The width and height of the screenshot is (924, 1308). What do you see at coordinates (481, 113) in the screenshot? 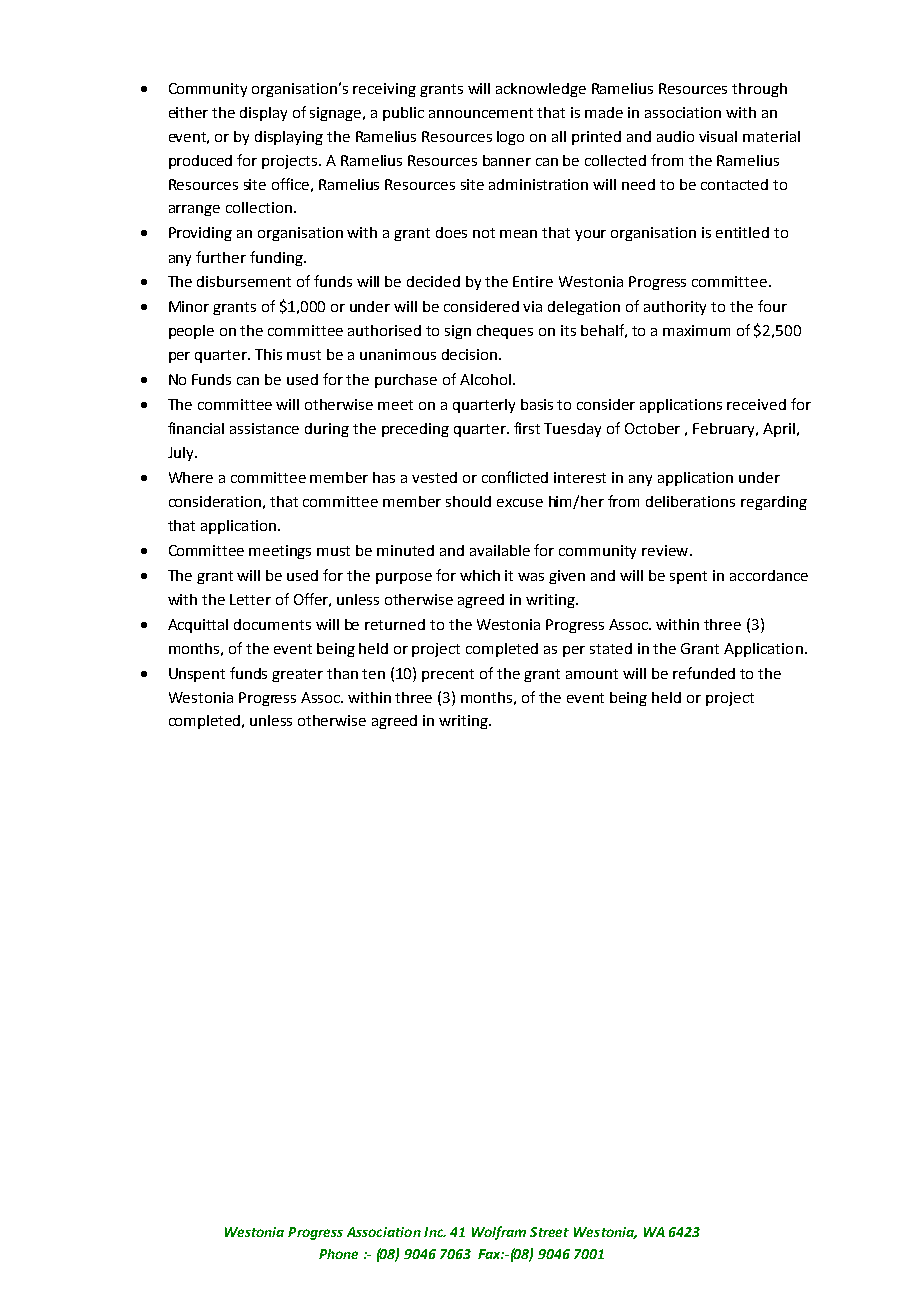
I see `announcement` at bounding box center [481, 113].
